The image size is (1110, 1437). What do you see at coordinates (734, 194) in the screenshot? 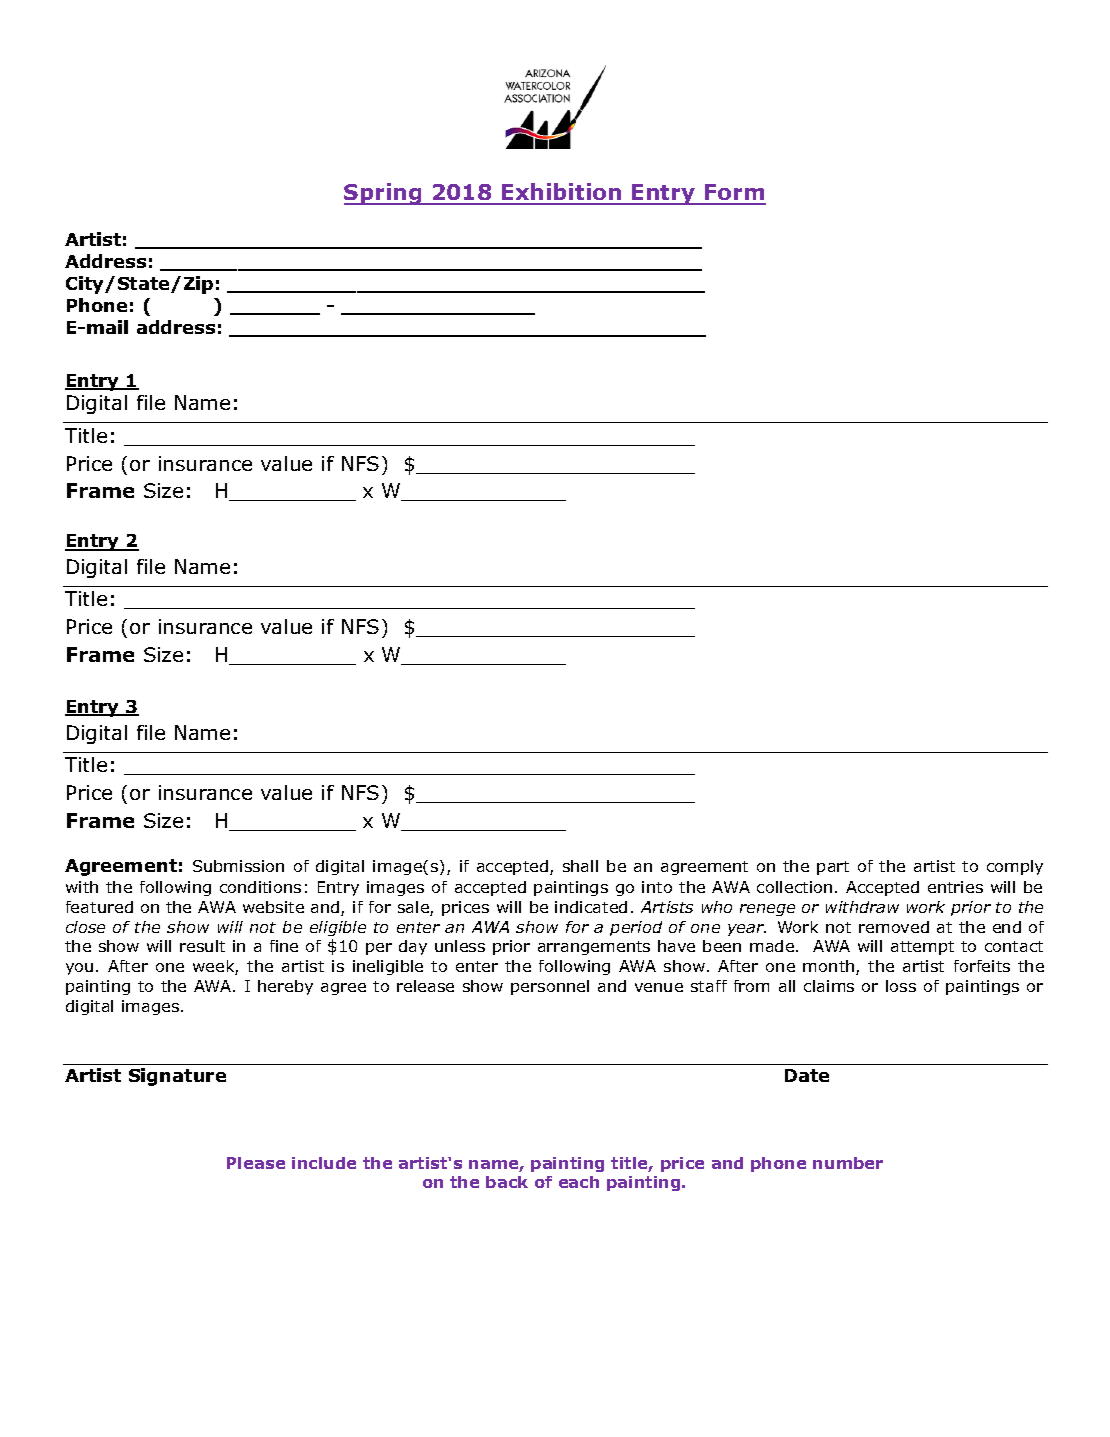
I see `Form` at bounding box center [734, 194].
